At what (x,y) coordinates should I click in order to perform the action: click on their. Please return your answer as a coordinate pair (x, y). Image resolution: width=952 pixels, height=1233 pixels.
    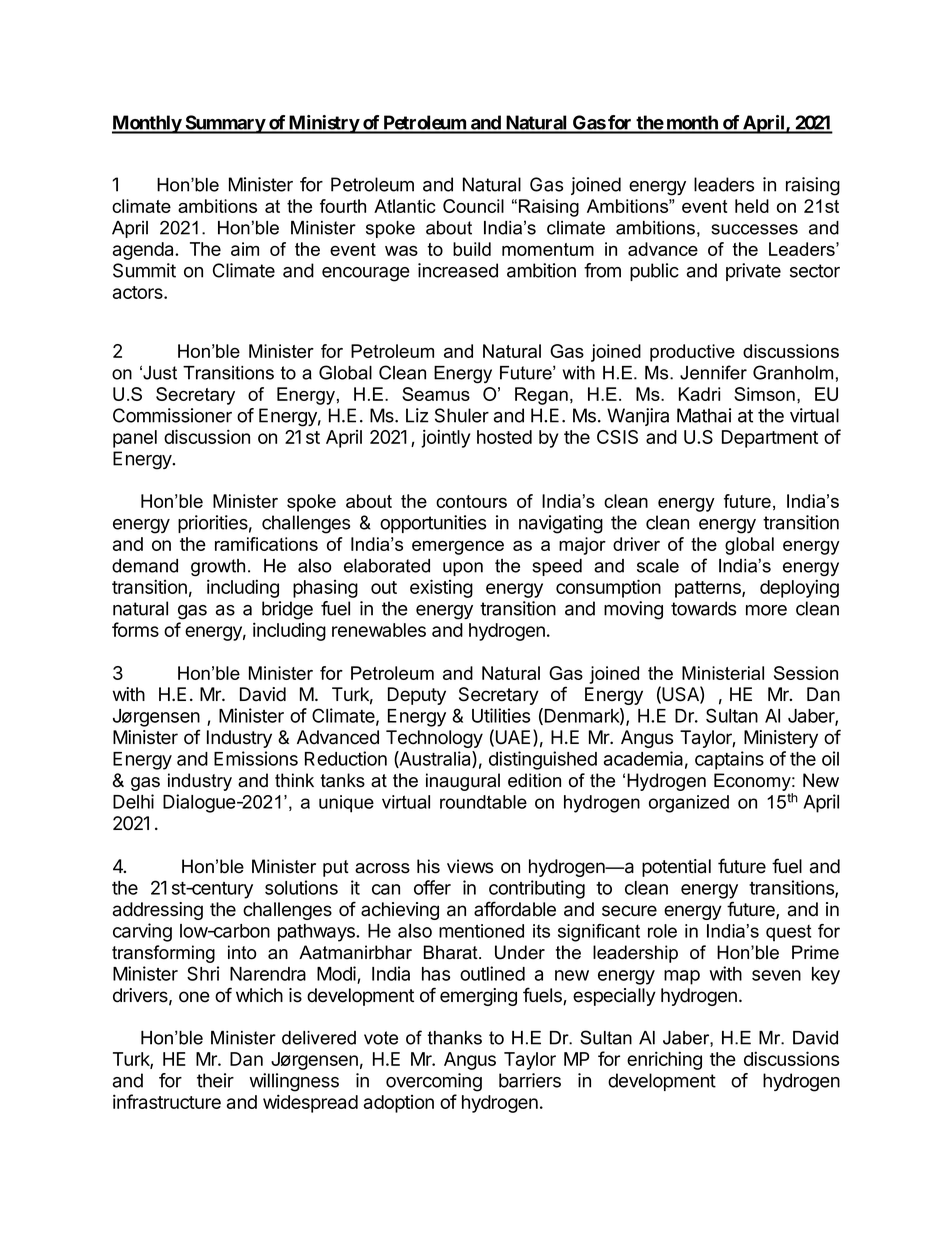
    Looking at the image, I should click on (215, 1080).
